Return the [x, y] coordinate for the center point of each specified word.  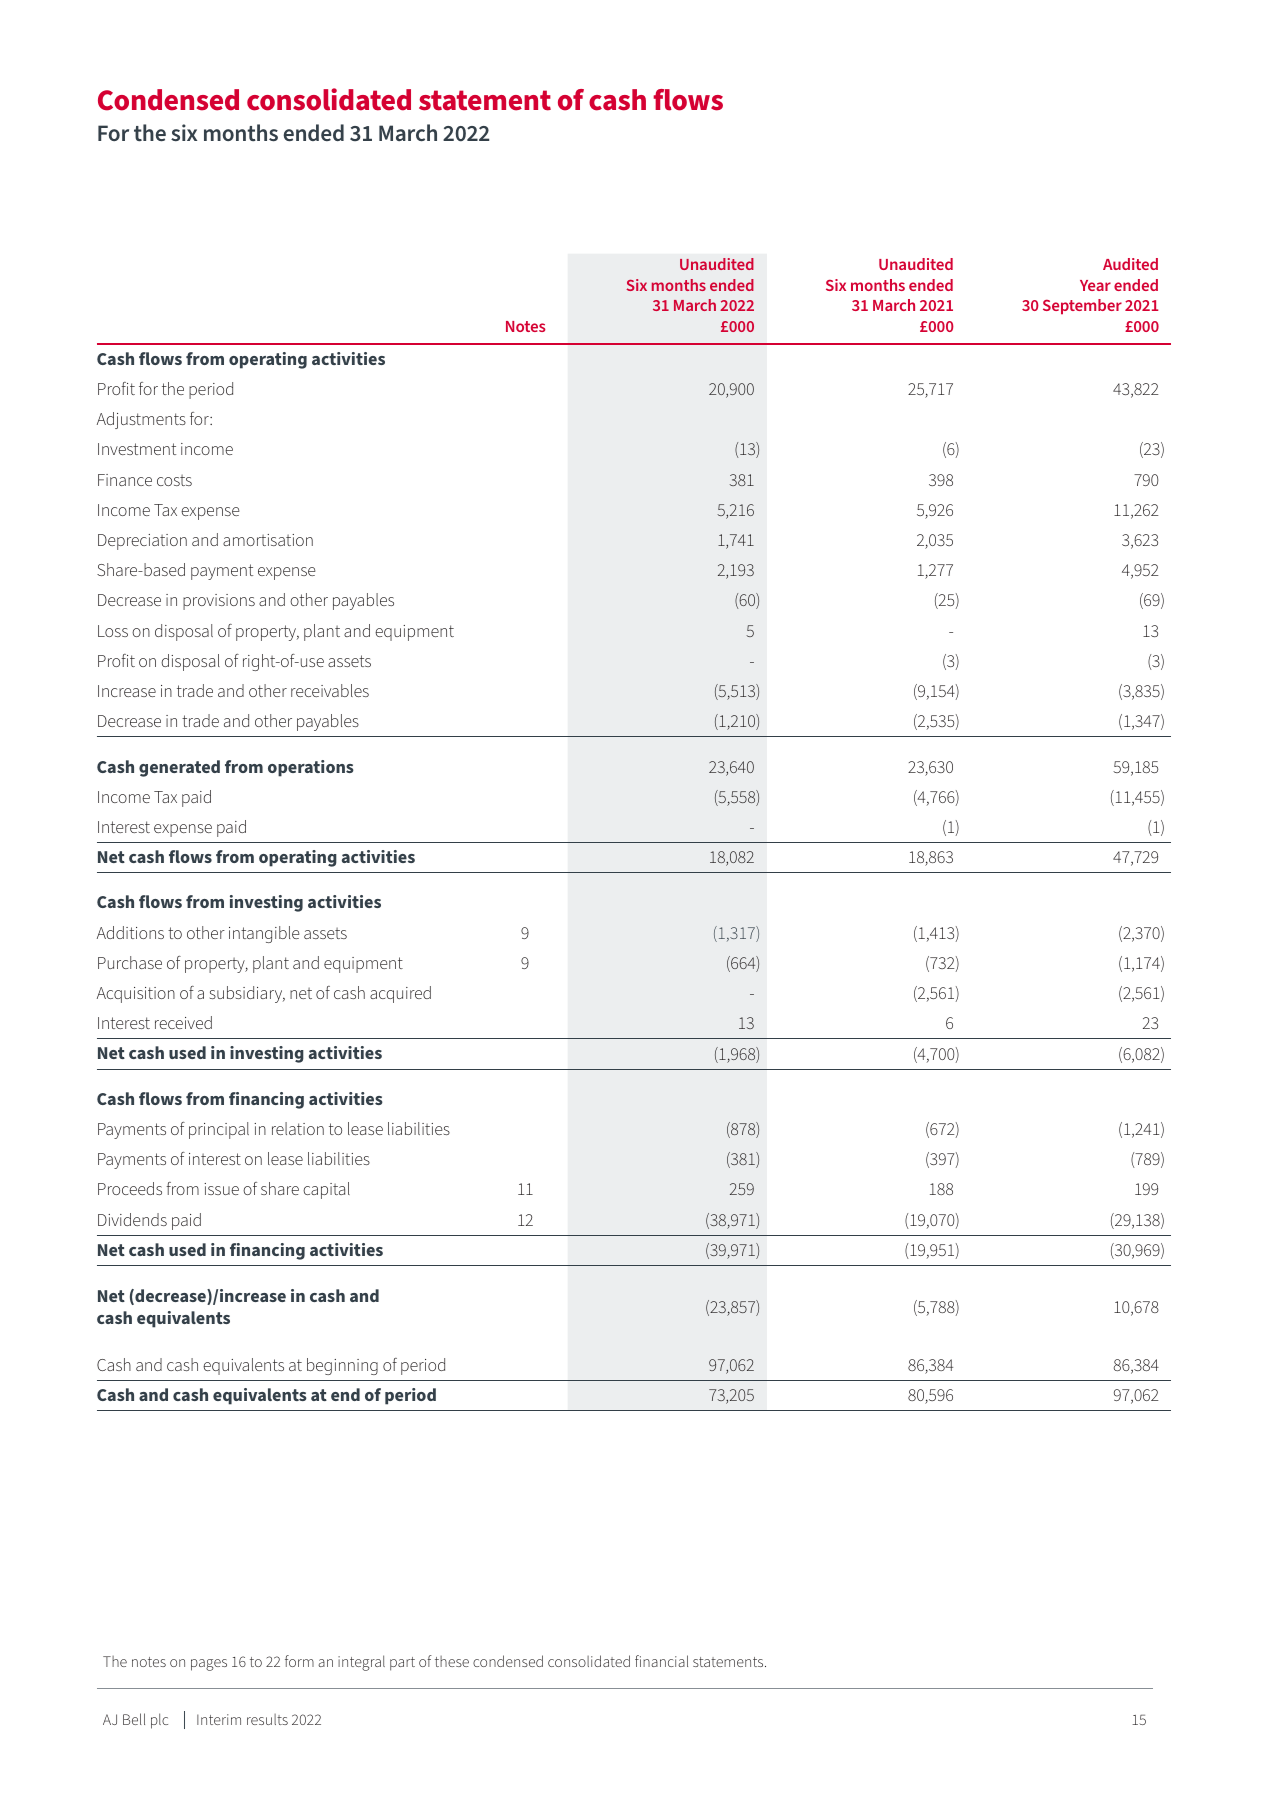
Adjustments [141, 420]
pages [209, 1665]
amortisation [268, 540]
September [1082, 307]
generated [179, 768]
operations [311, 768]
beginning [342, 1366]
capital [326, 1190]
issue [221, 1189]
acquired [400, 994]
